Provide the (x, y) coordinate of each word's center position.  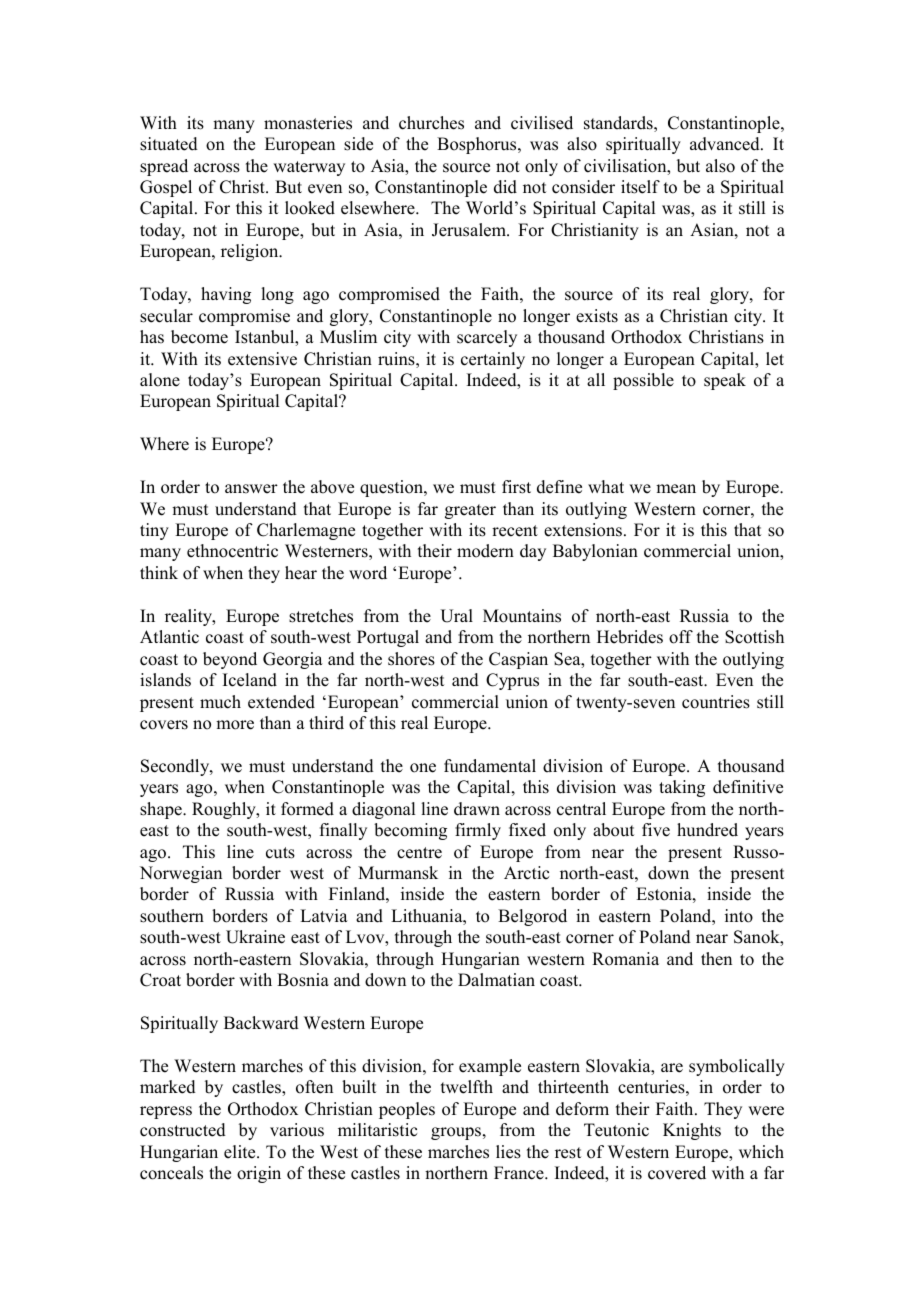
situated (169, 144)
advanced (726, 144)
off (681, 637)
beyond (230, 660)
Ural (456, 616)
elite (241, 1152)
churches (431, 123)
